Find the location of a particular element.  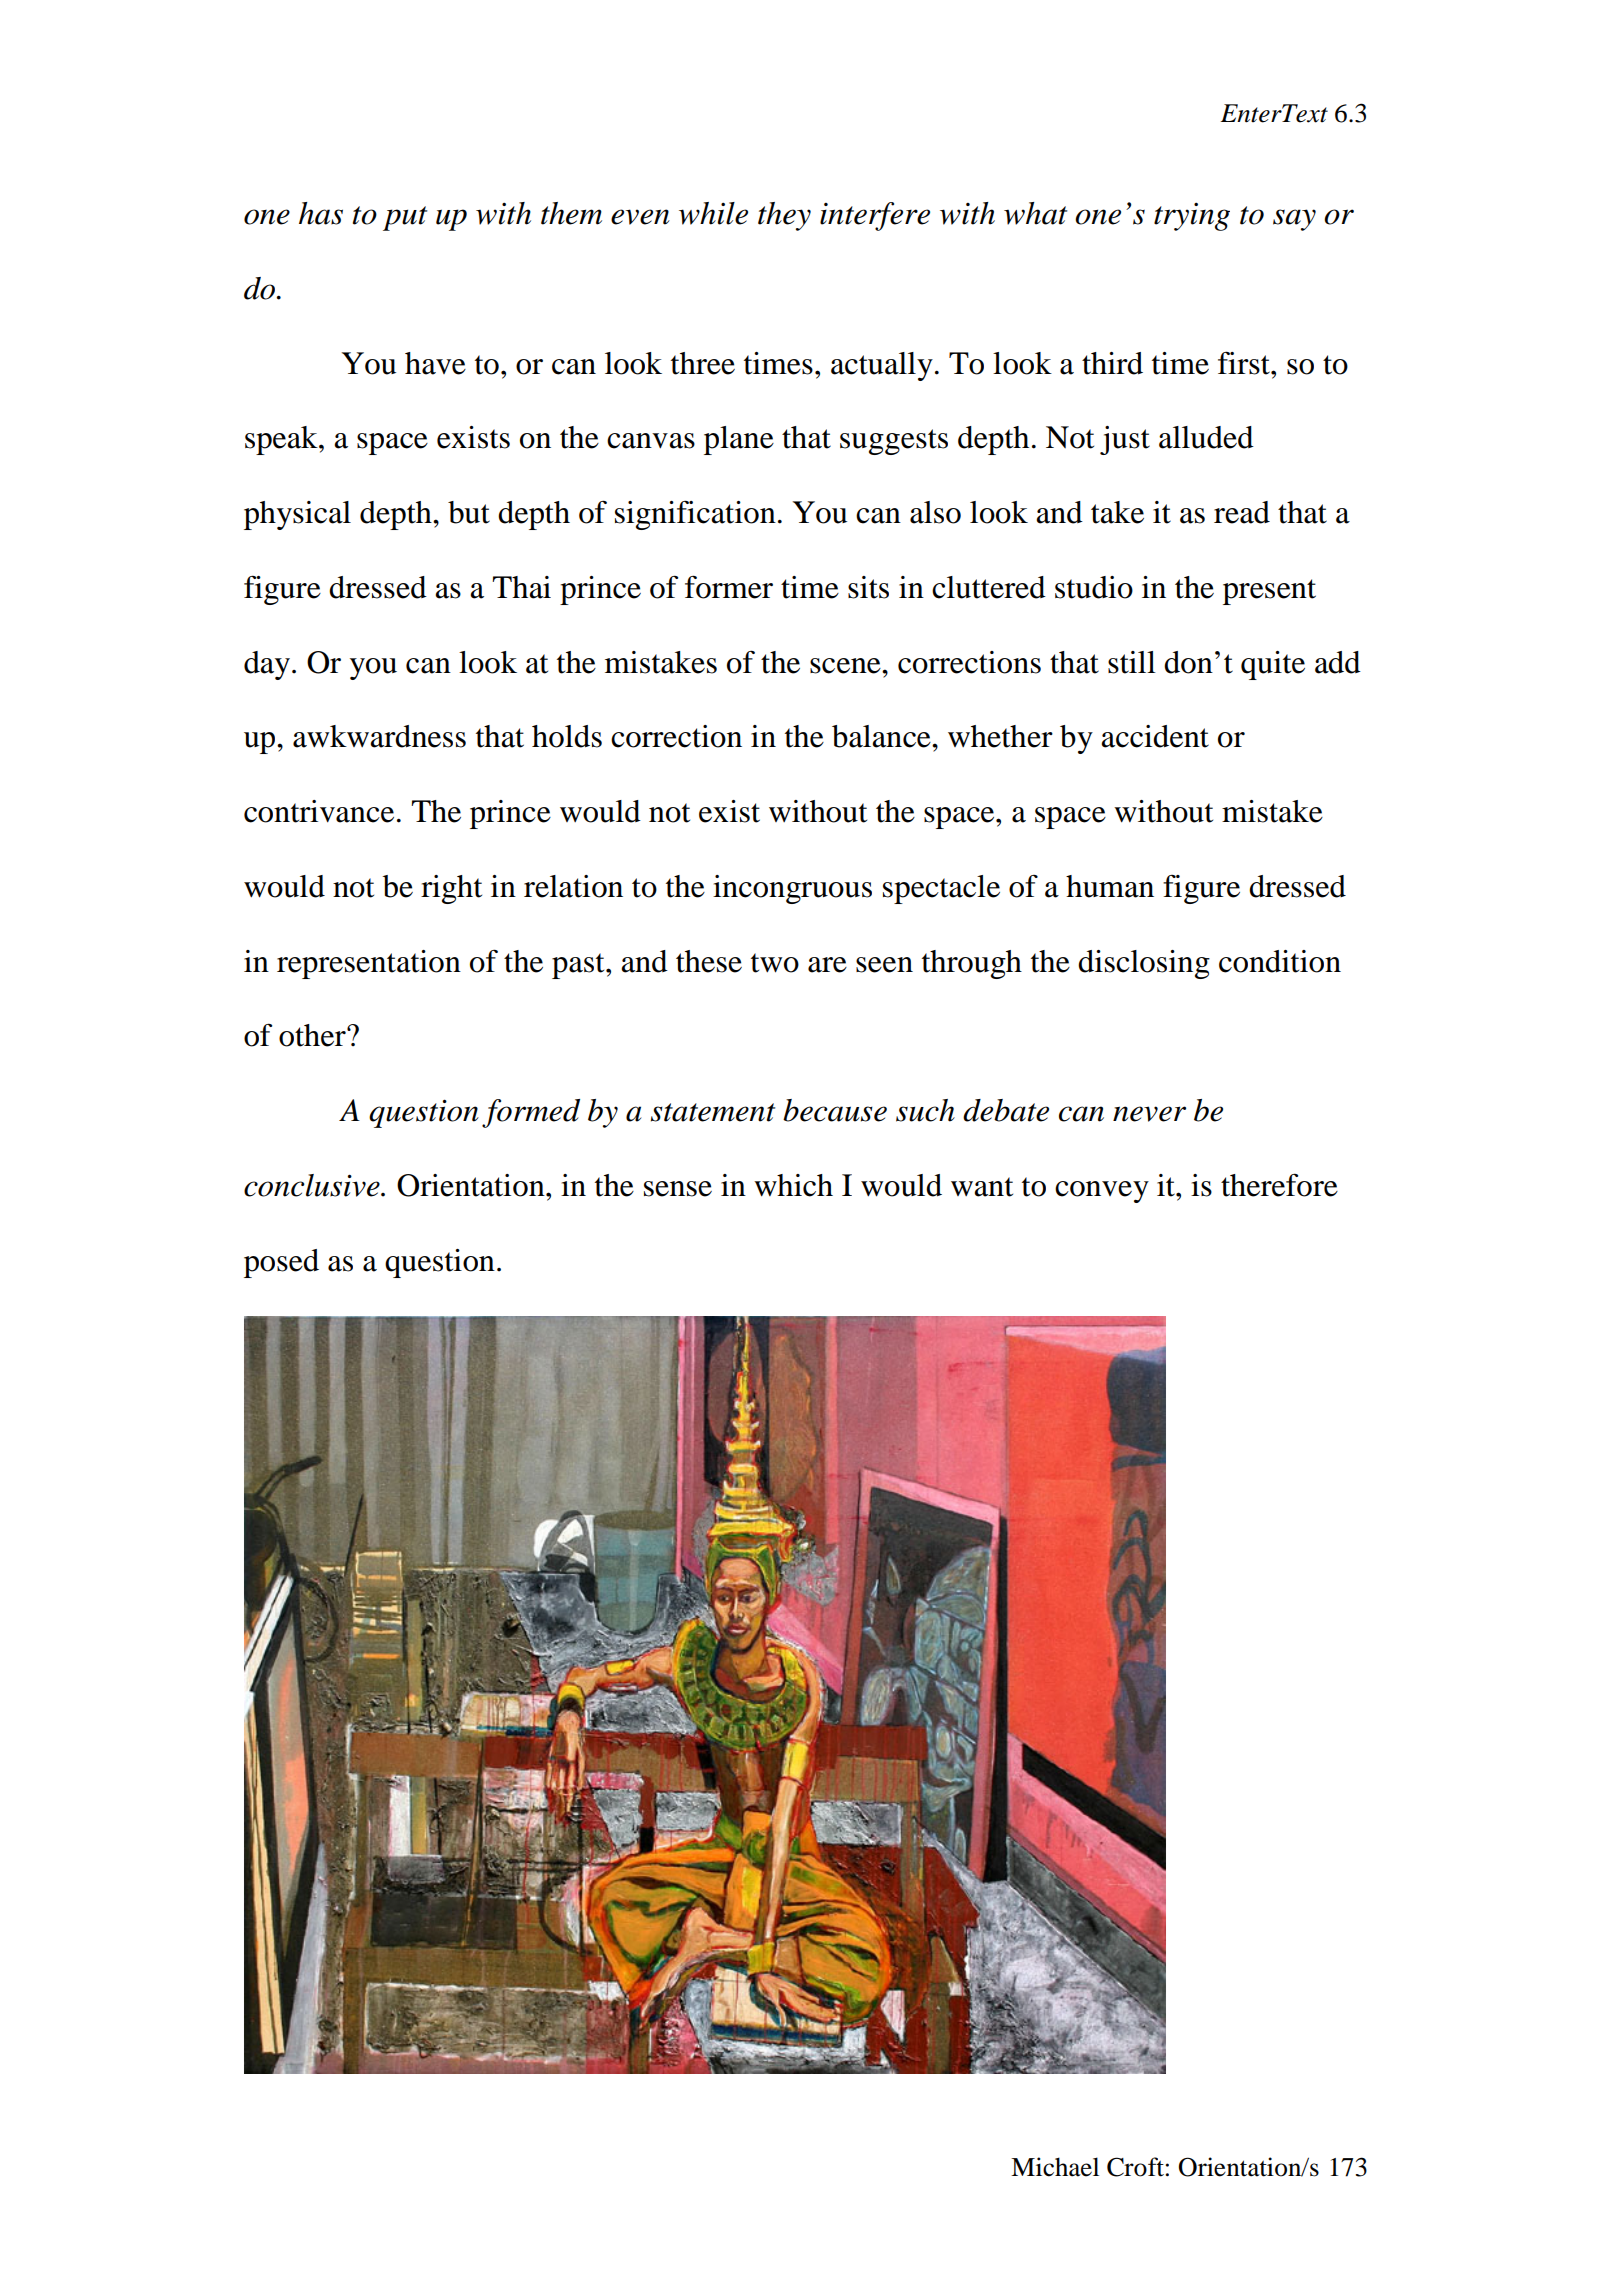

trying is located at coordinates (1192, 217).
